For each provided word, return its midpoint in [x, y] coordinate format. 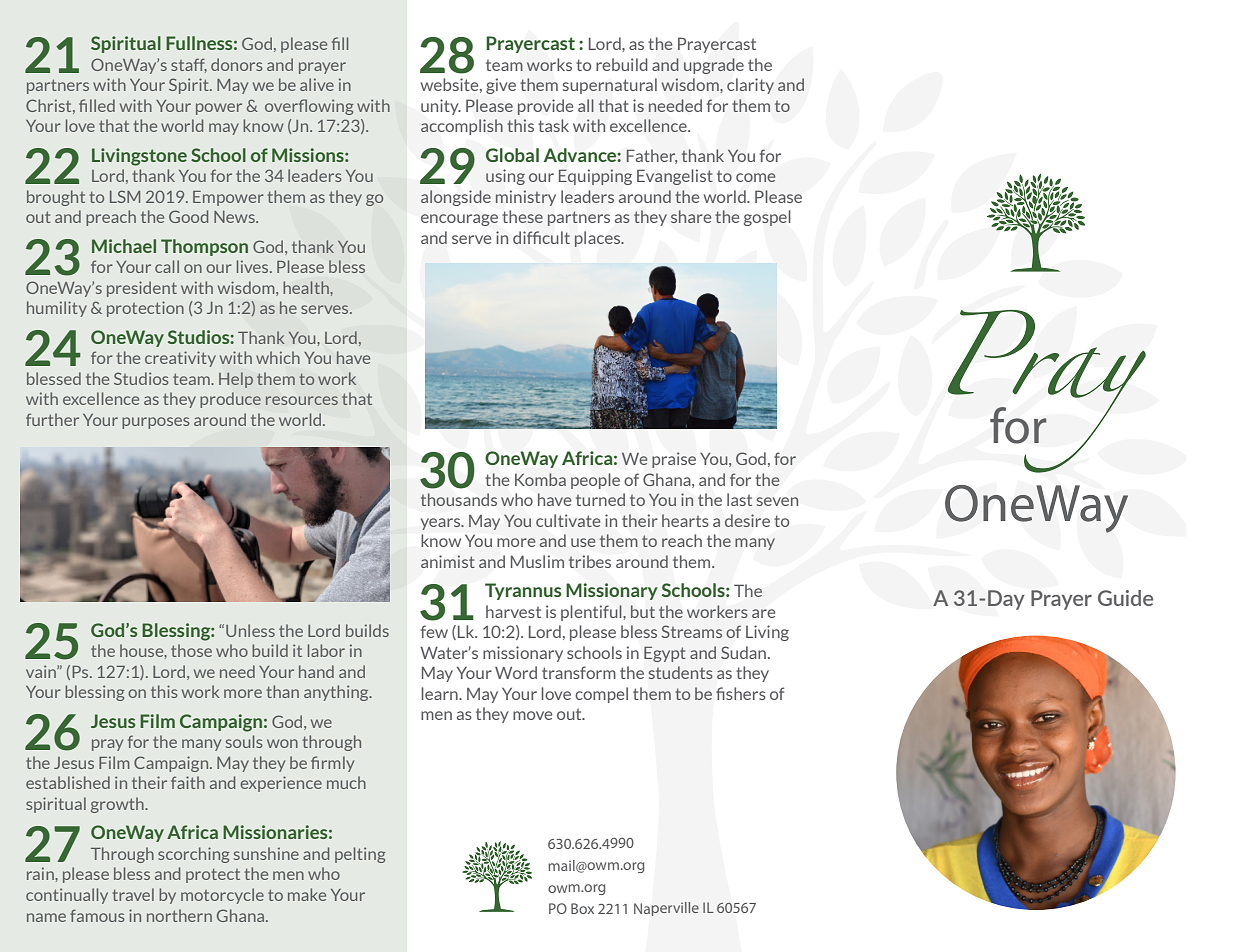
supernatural [610, 86]
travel [133, 894]
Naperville [666, 909]
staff [189, 65]
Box [582, 908]
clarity [750, 86]
